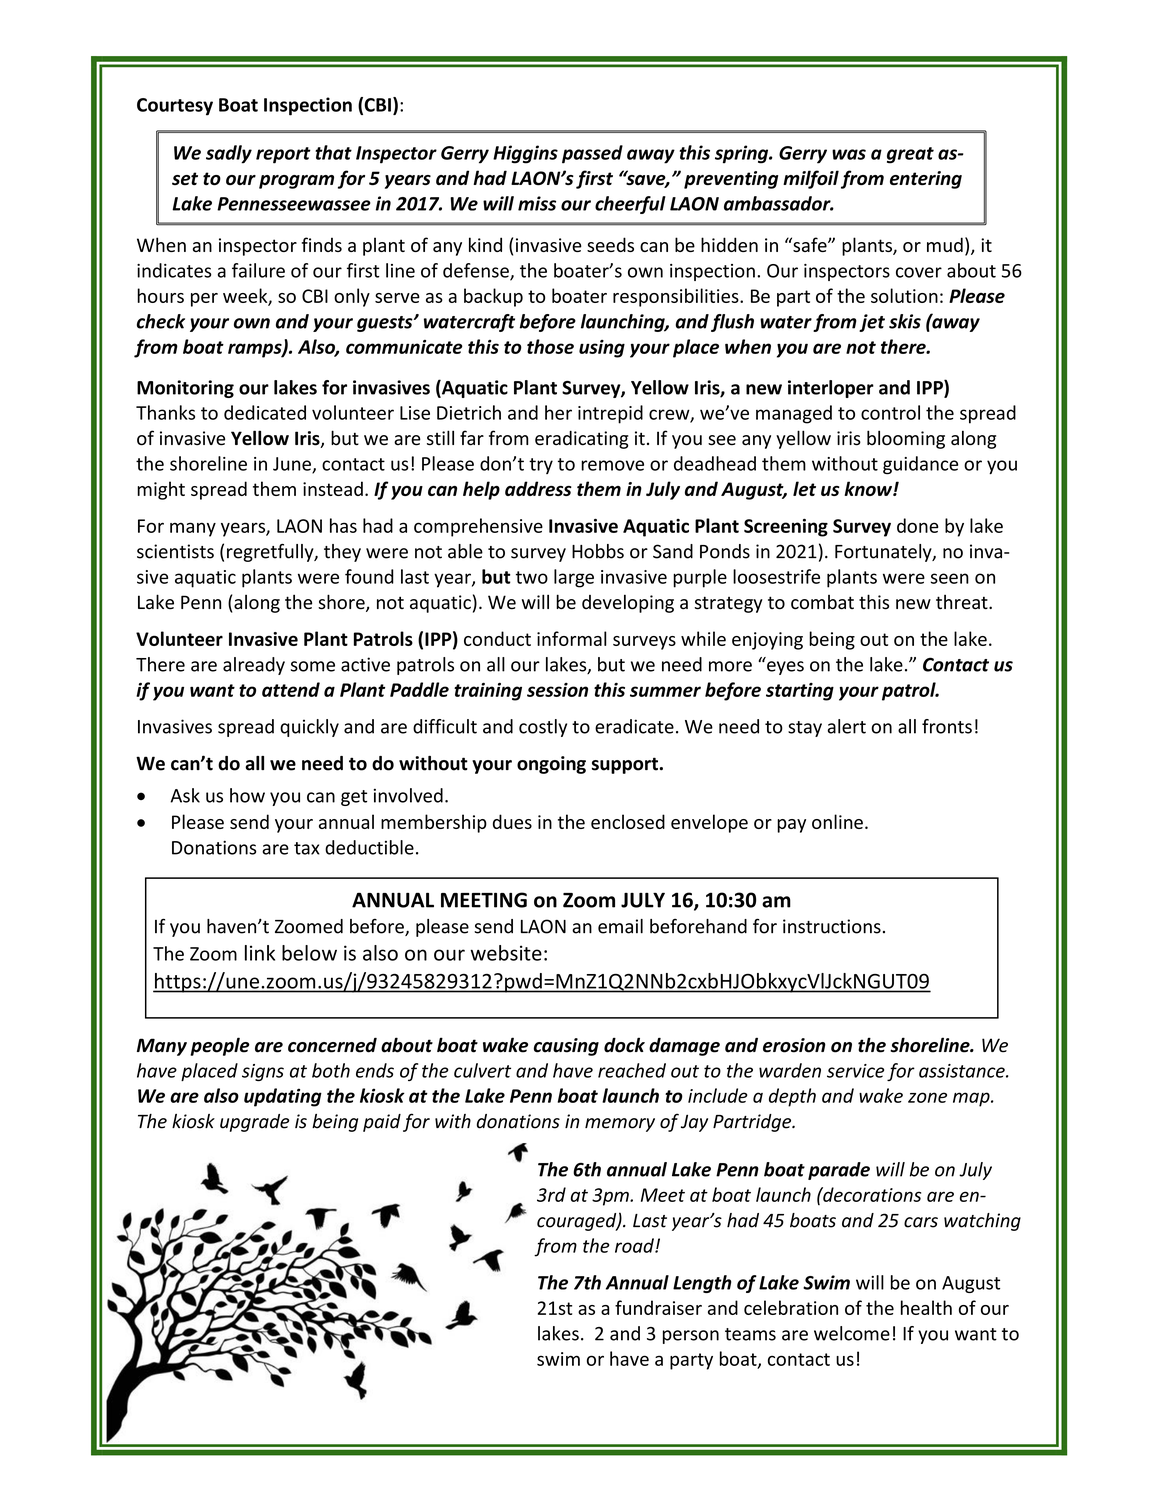 The height and width of the document is (1499, 1158). Describe the element at coordinates (260, 953) in the document. I see `link` at that location.
